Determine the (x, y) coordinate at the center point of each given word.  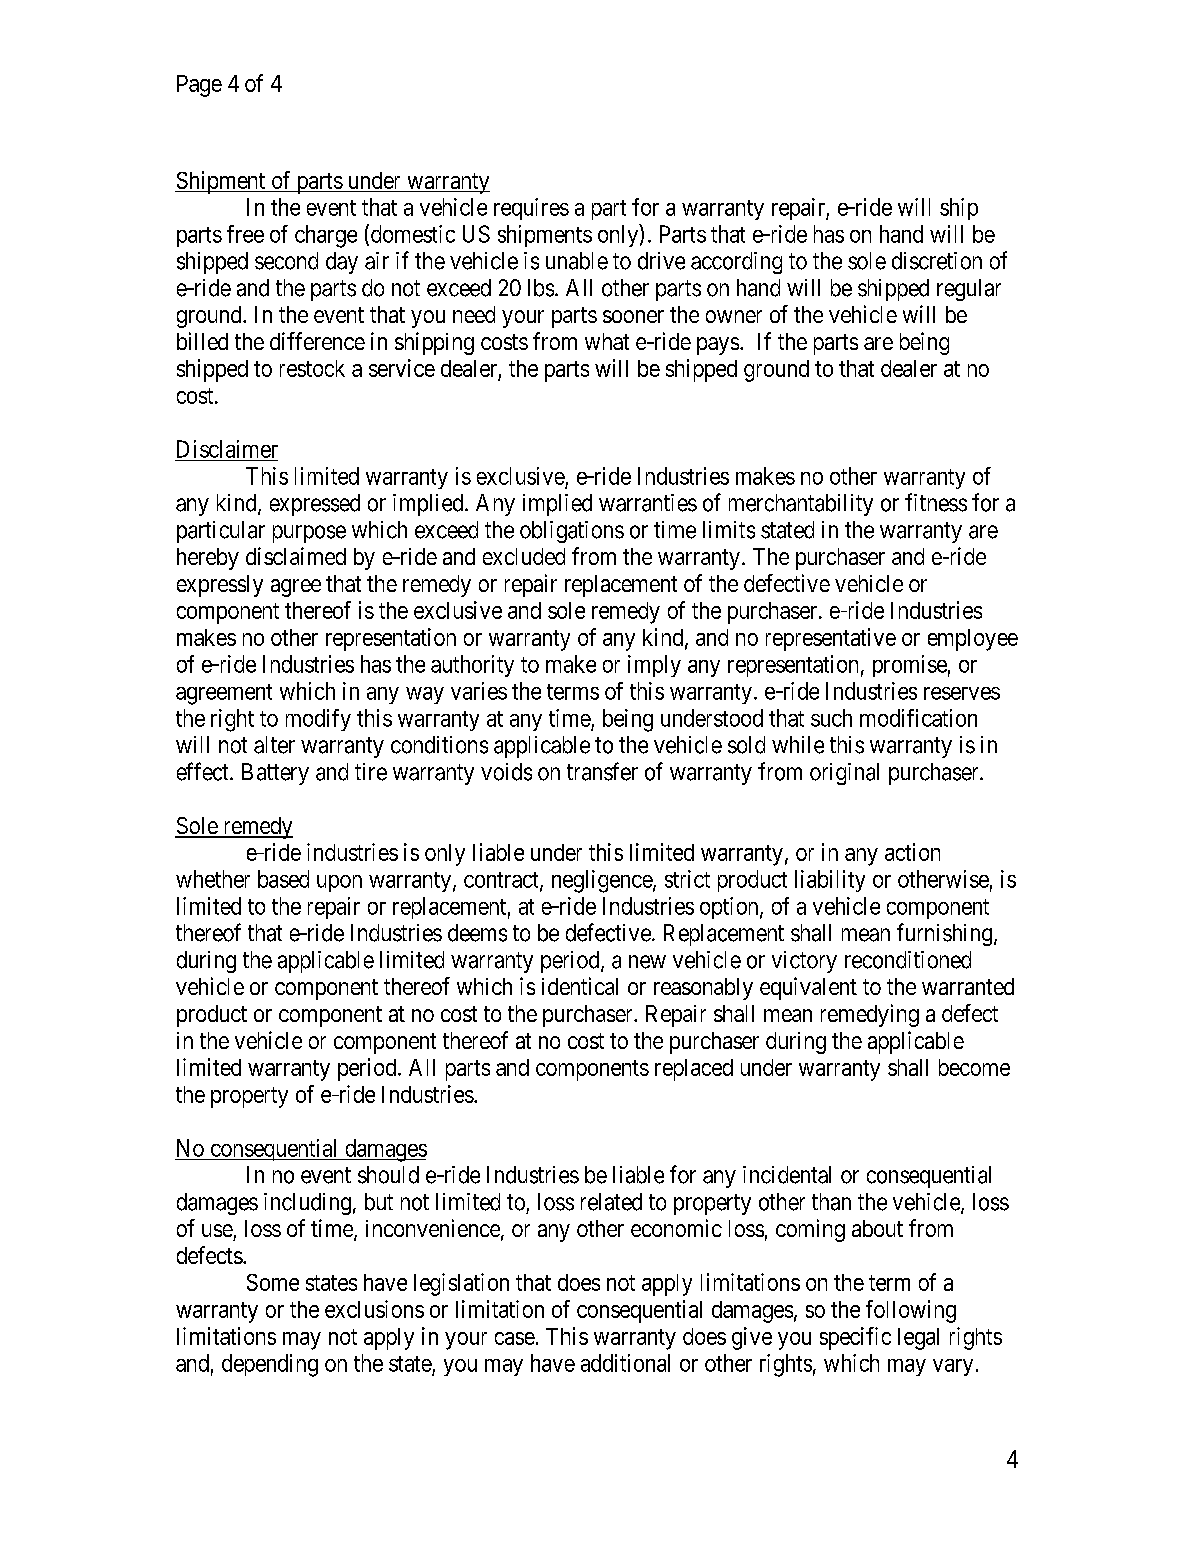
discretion (937, 261)
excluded (524, 556)
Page (199, 86)
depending (270, 1365)
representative (831, 639)
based (283, 879)
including (307, 1204)
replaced (694, 1070)
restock (312, 368)
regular (969, 290)
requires (531, 209)
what (607, 341)
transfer (602, 771)
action (912, 852)
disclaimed (296, 556)
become (974, 1067)
